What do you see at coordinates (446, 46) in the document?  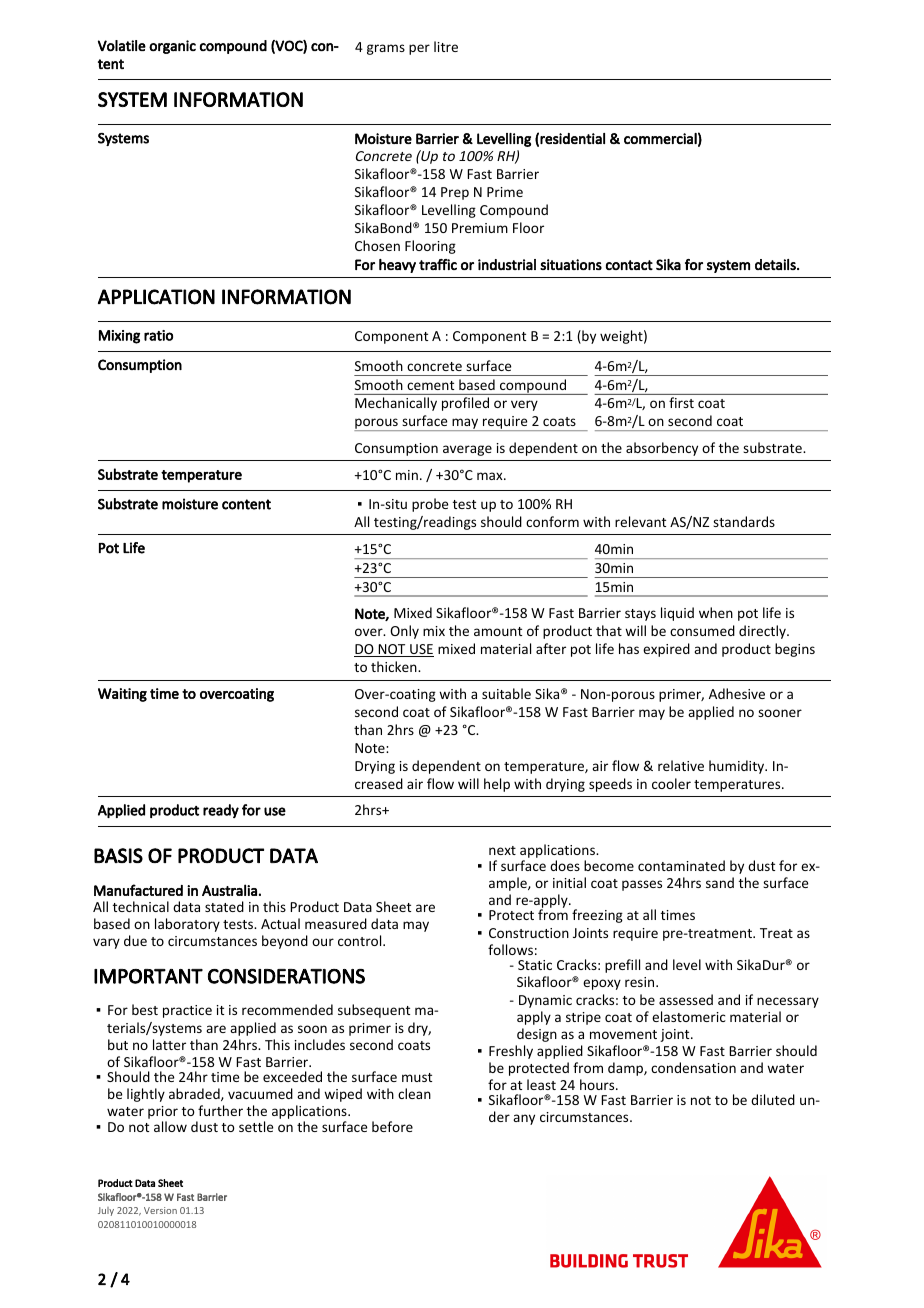 I see `litre` at bounding box center [446, 46].
